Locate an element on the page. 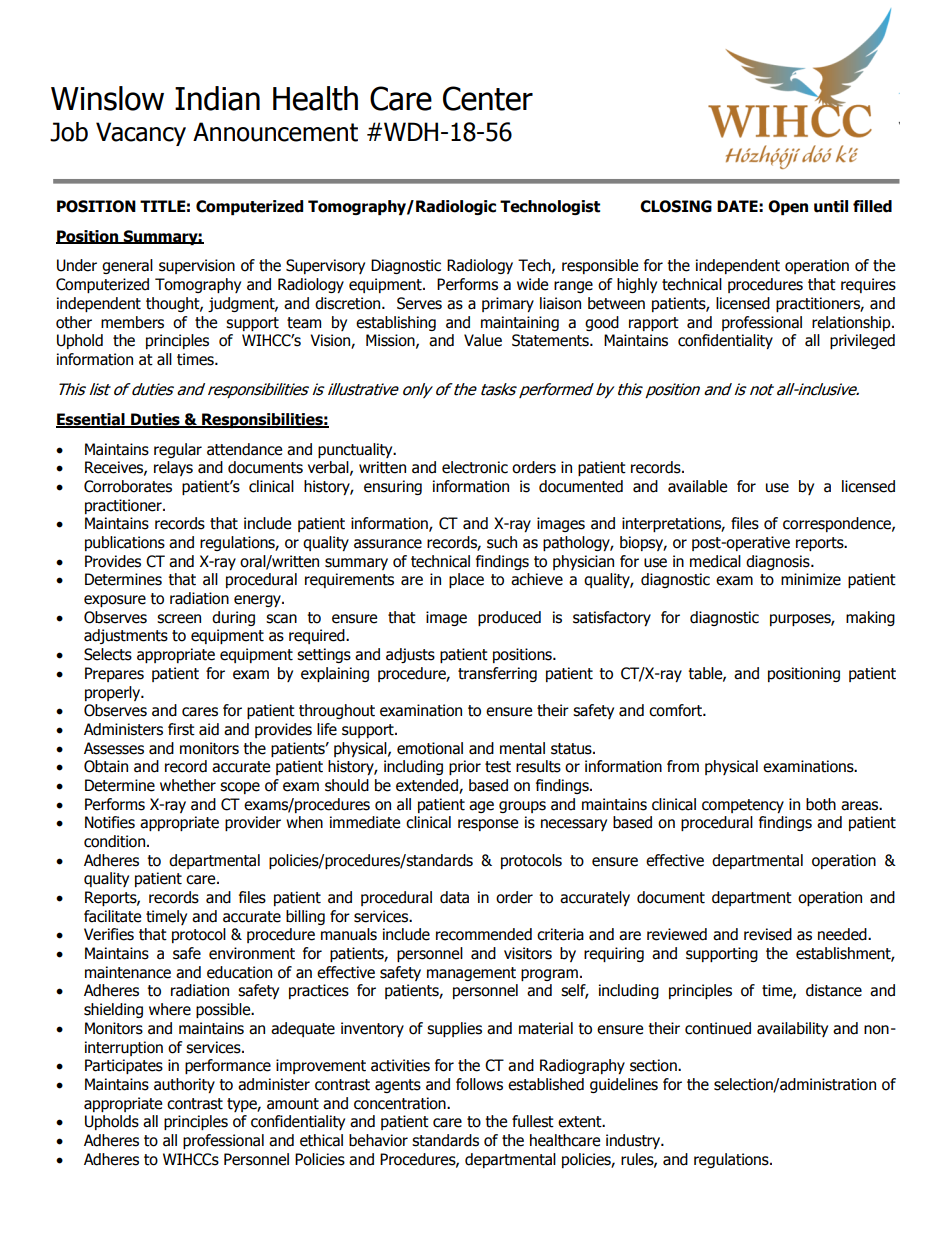  authority is located at coordinates (184, 1085).
